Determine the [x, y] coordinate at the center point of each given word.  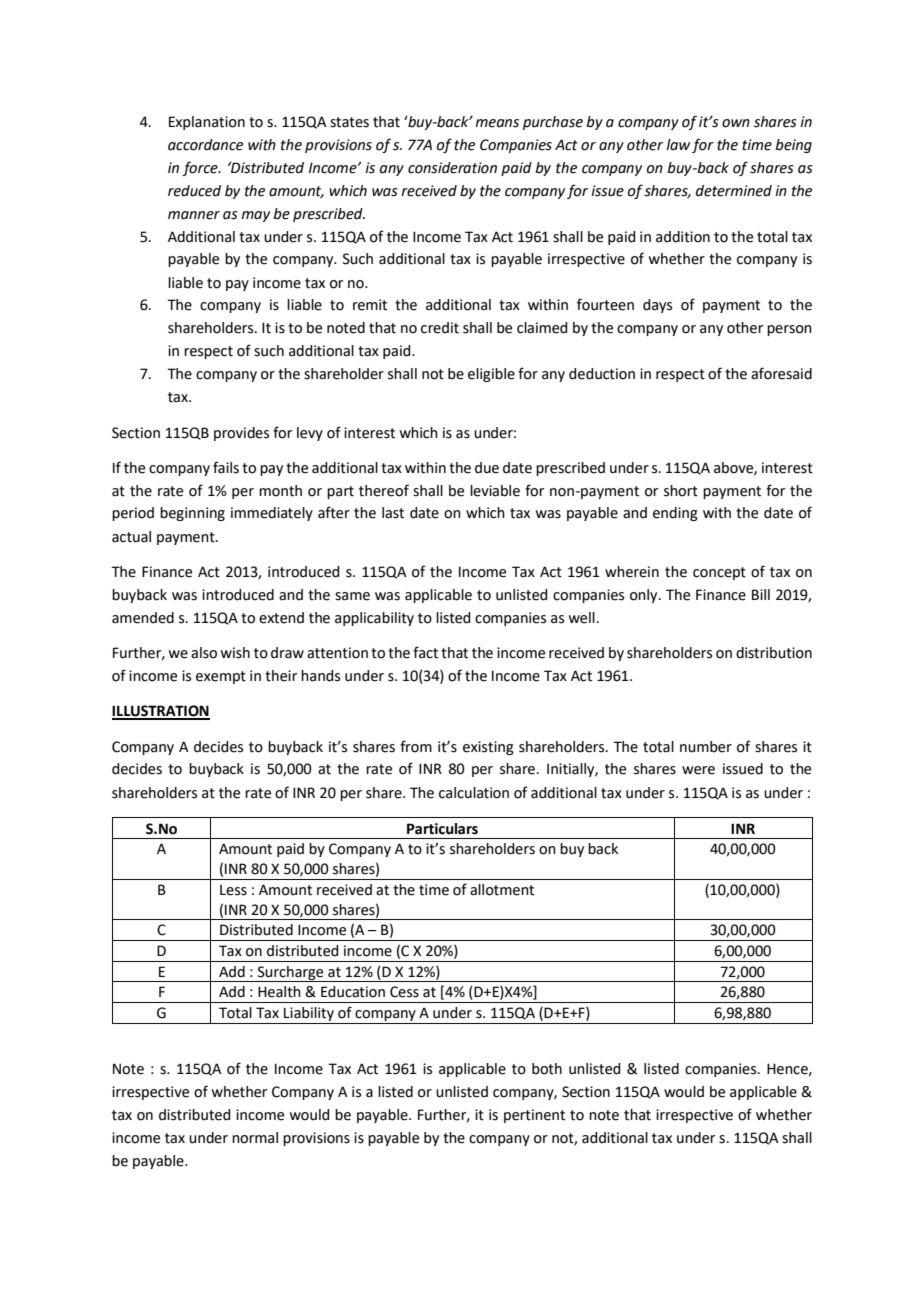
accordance [205, 145]
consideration [452, 168]
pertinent [534, 1116]
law [678, 145]
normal [255, 1138]
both [547, 1069]
